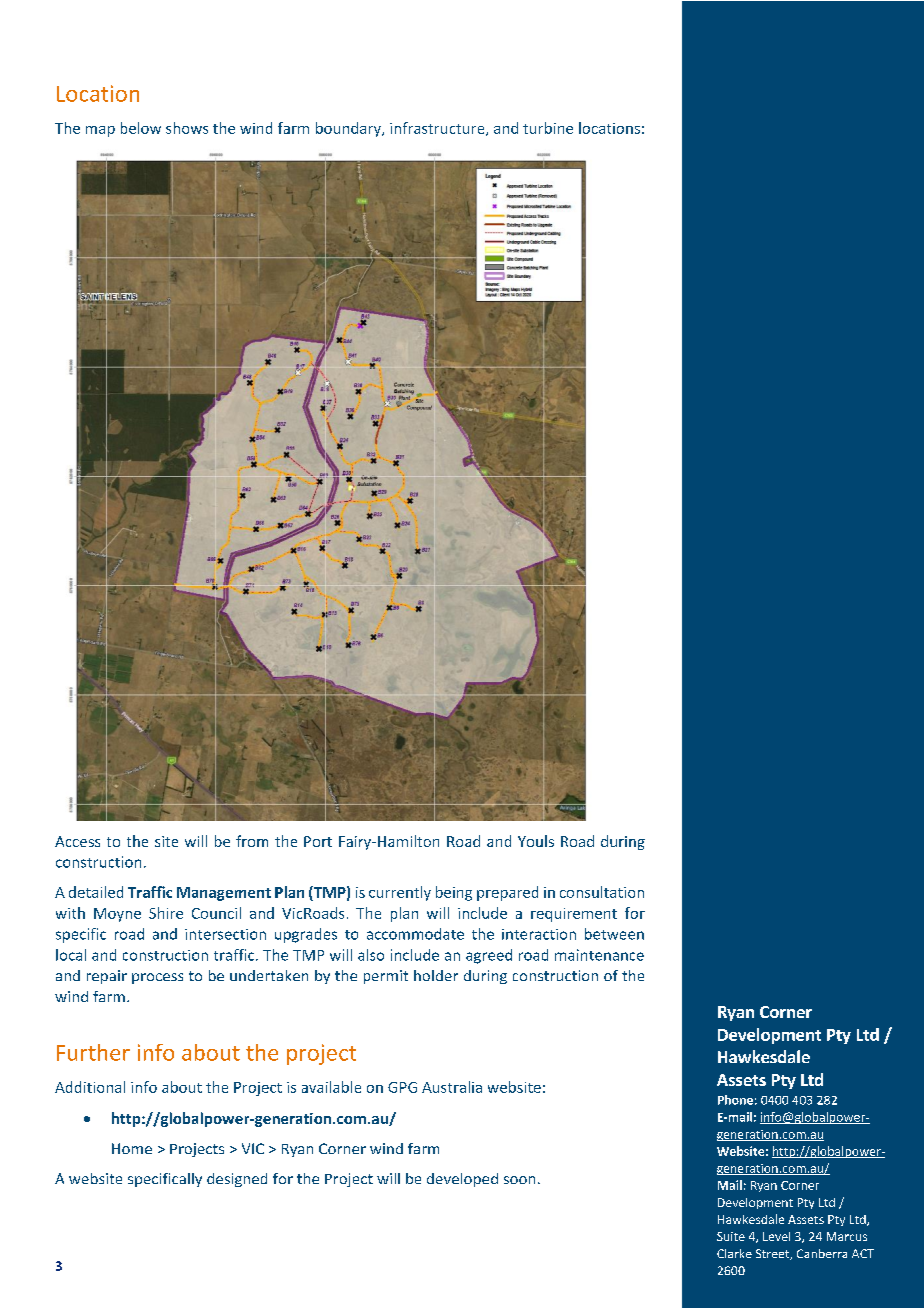 The image size is (924, 1308). What do you see at coordinates (602, 892) in the image?
I see `consultation` at bounding box center [602, 892].
